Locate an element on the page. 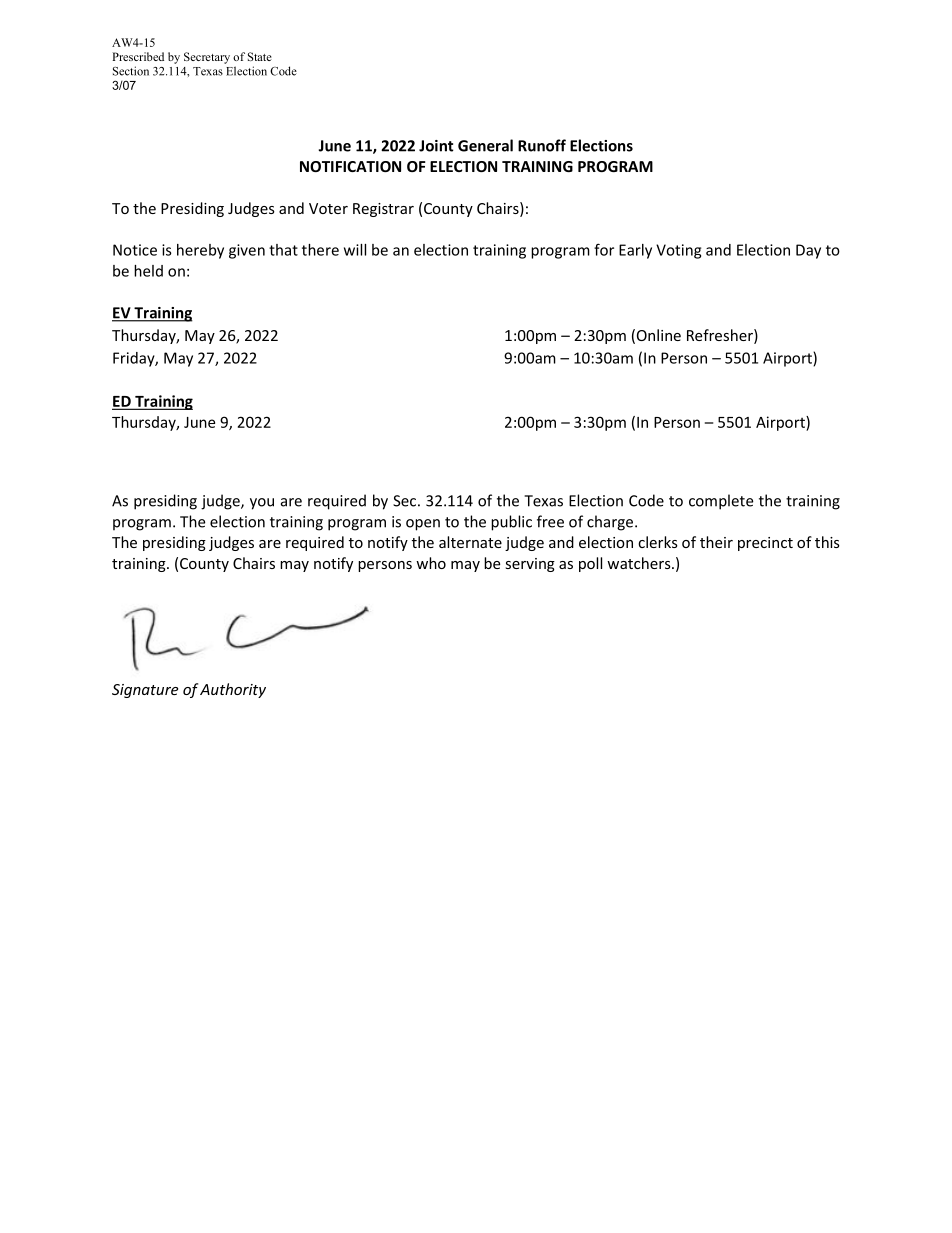 This image has height=1233, width=952. complete is located at coordinates (721, 502).
